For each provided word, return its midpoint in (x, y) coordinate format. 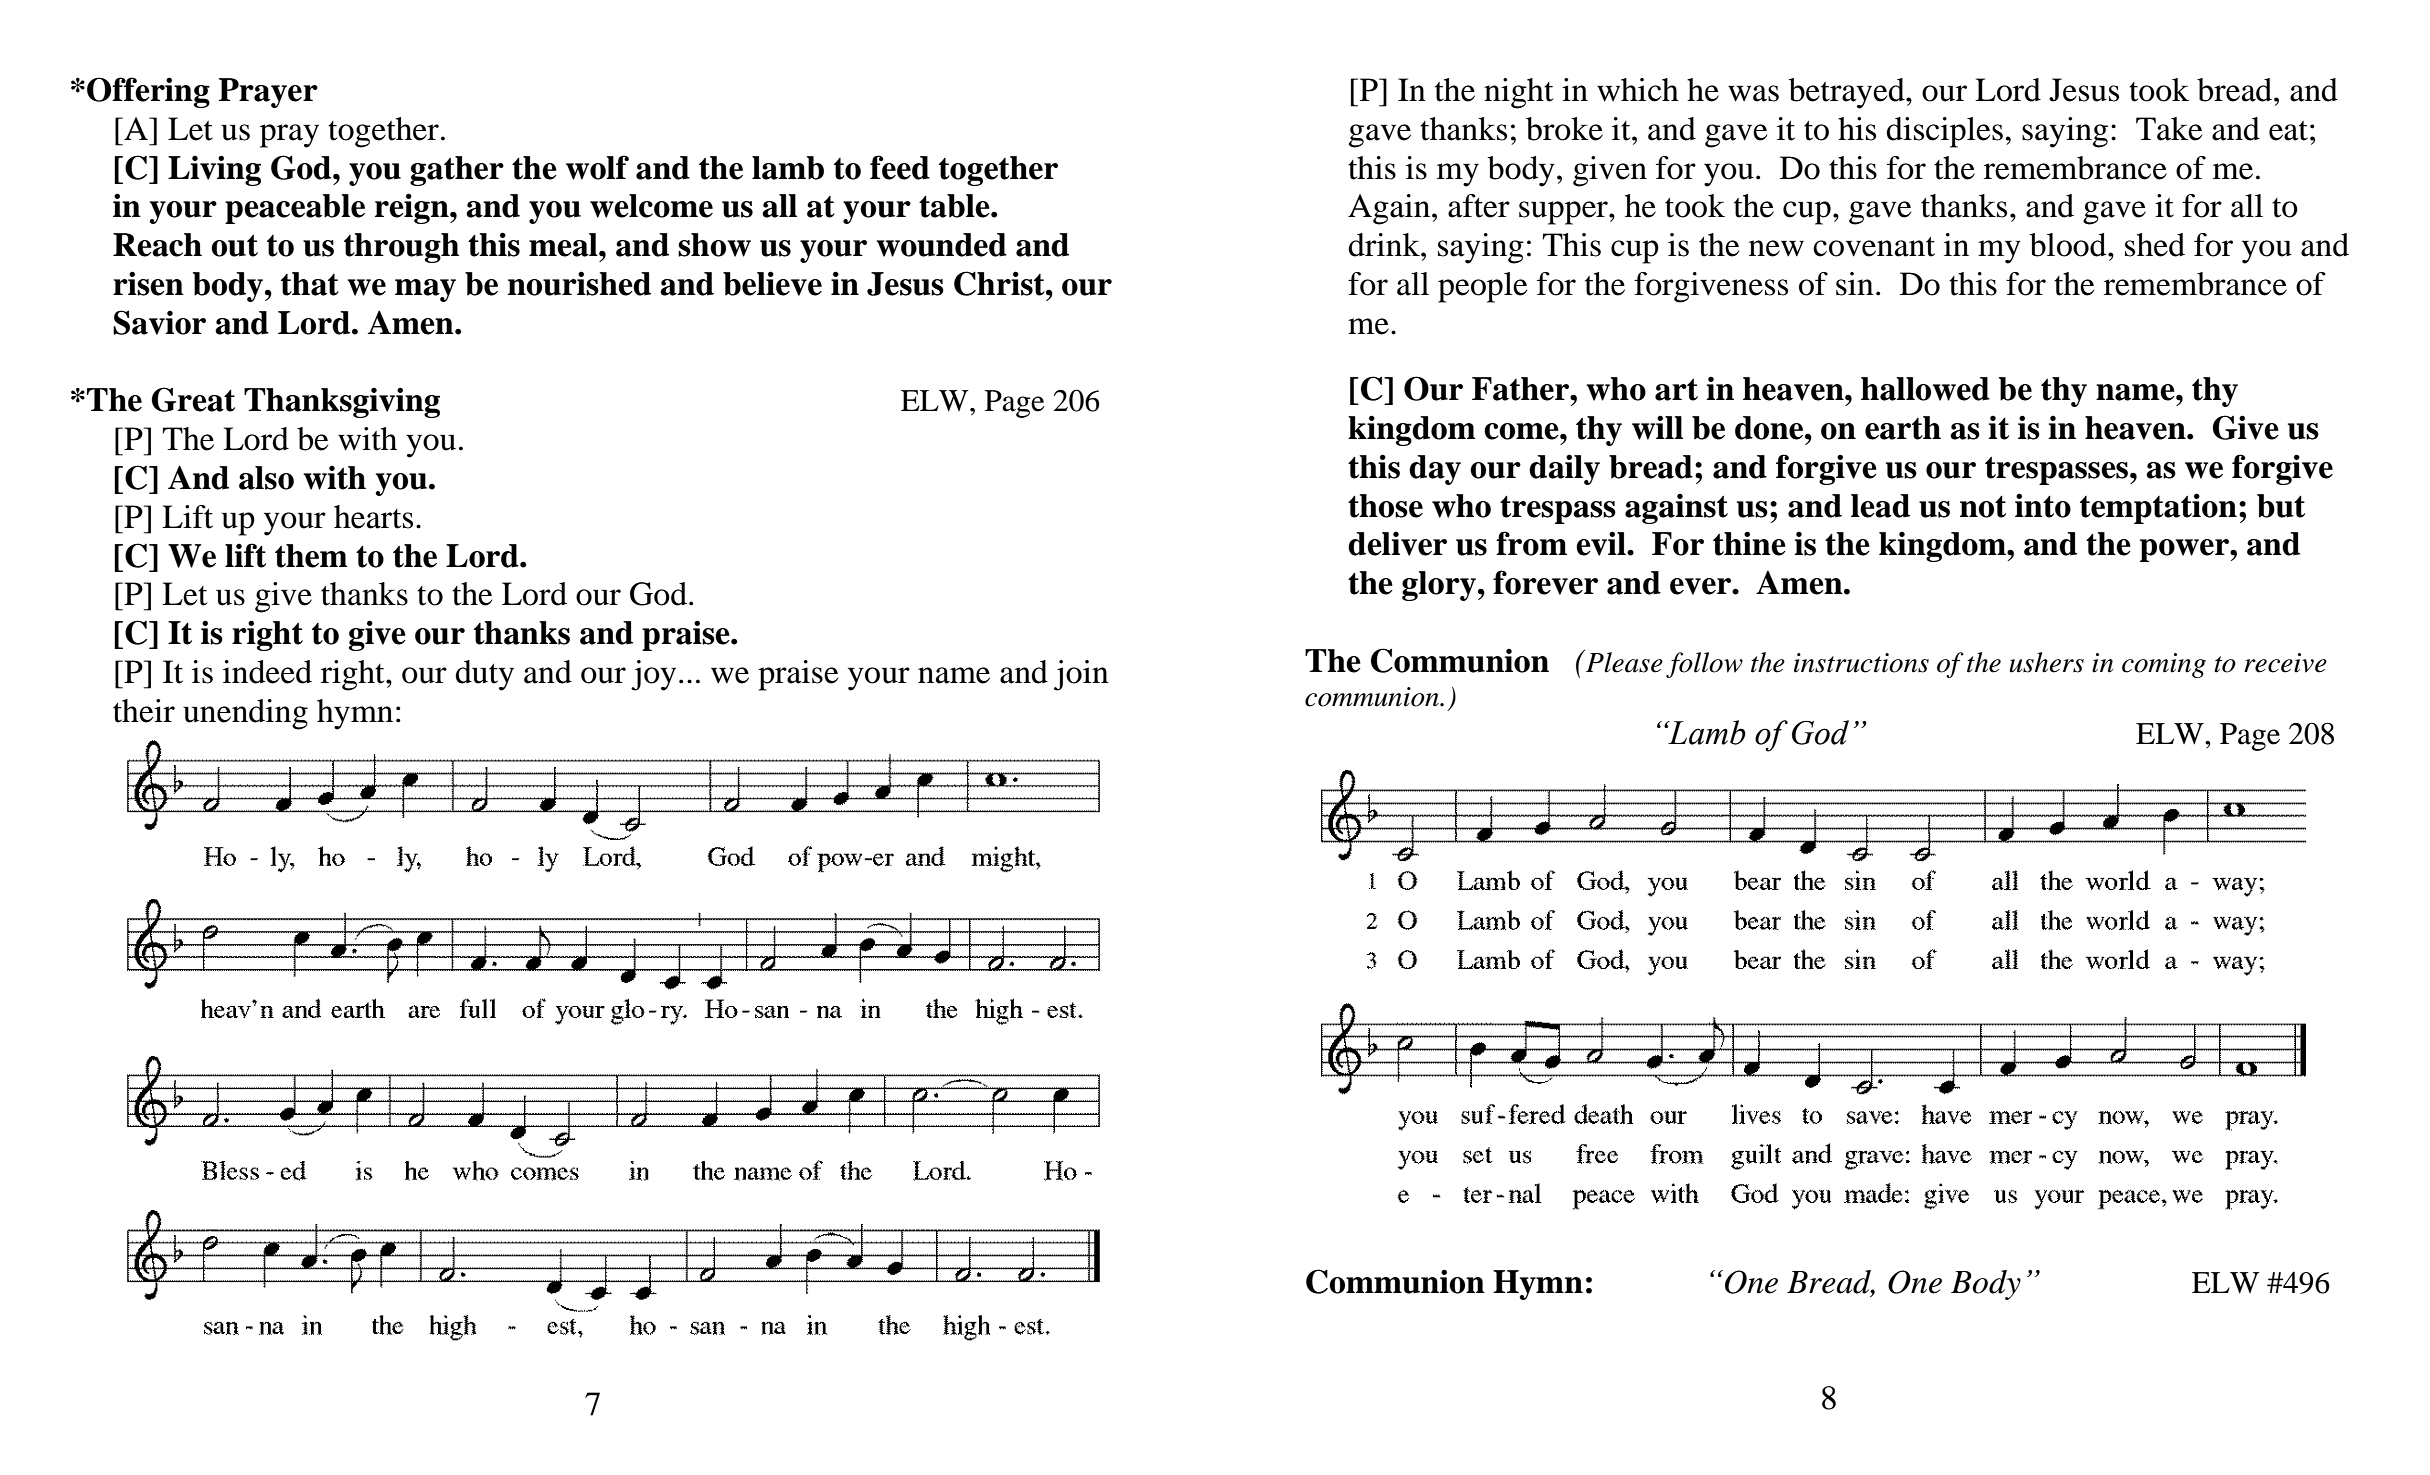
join (1081, 675)
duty (485, 675)
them (311, 556)
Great (193, 399)
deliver (1397, 544)
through (401, 248)
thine (1749, 543)
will (1657, 427)
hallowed (1925, 389)
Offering (148, 92)
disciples (1945, 132)
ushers (2046, 662)
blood (2069, 245)
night (1518, 93)
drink (1385, 245)
